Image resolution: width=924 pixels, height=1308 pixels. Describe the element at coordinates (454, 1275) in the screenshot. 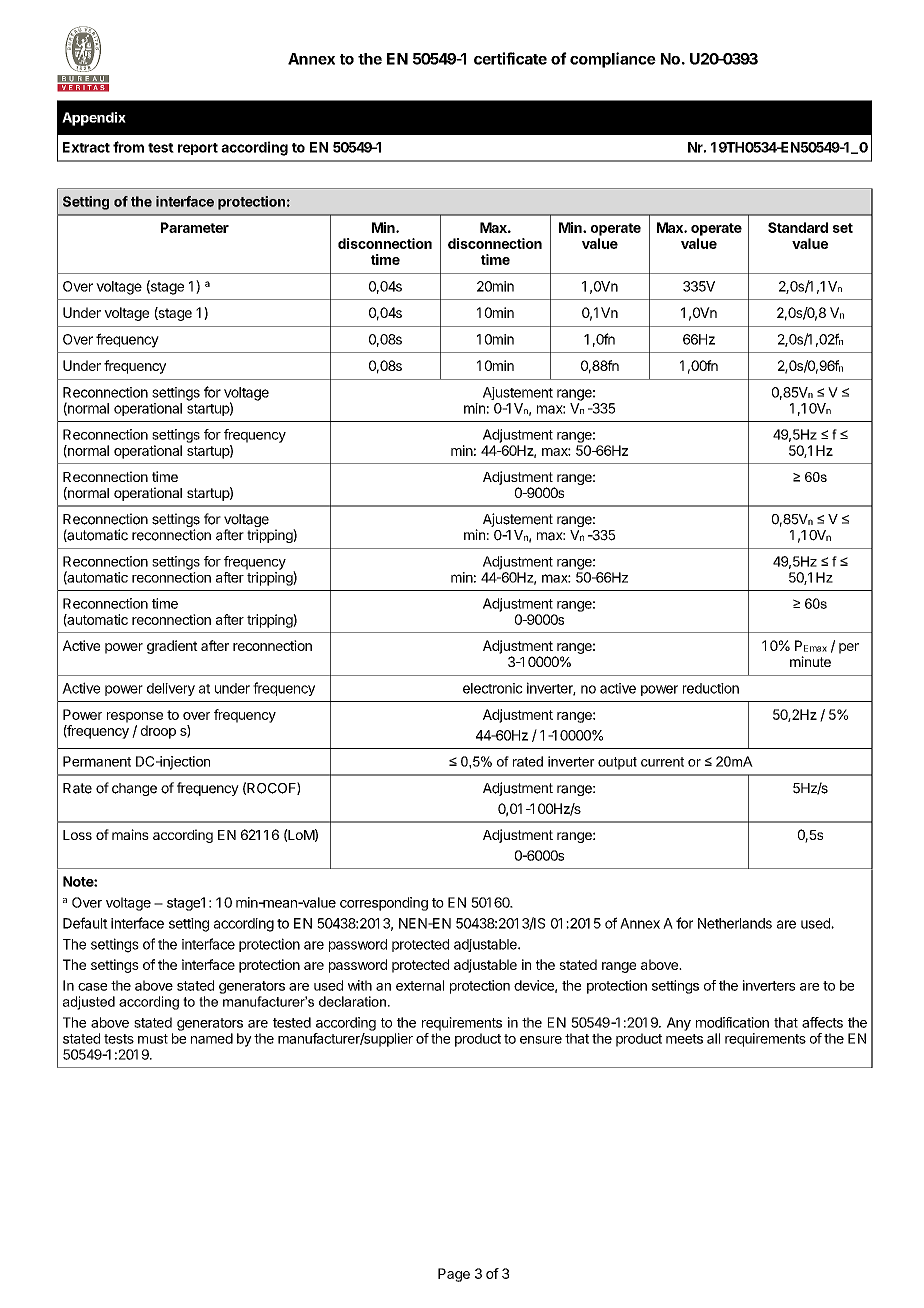

I see `Page` at that location.
